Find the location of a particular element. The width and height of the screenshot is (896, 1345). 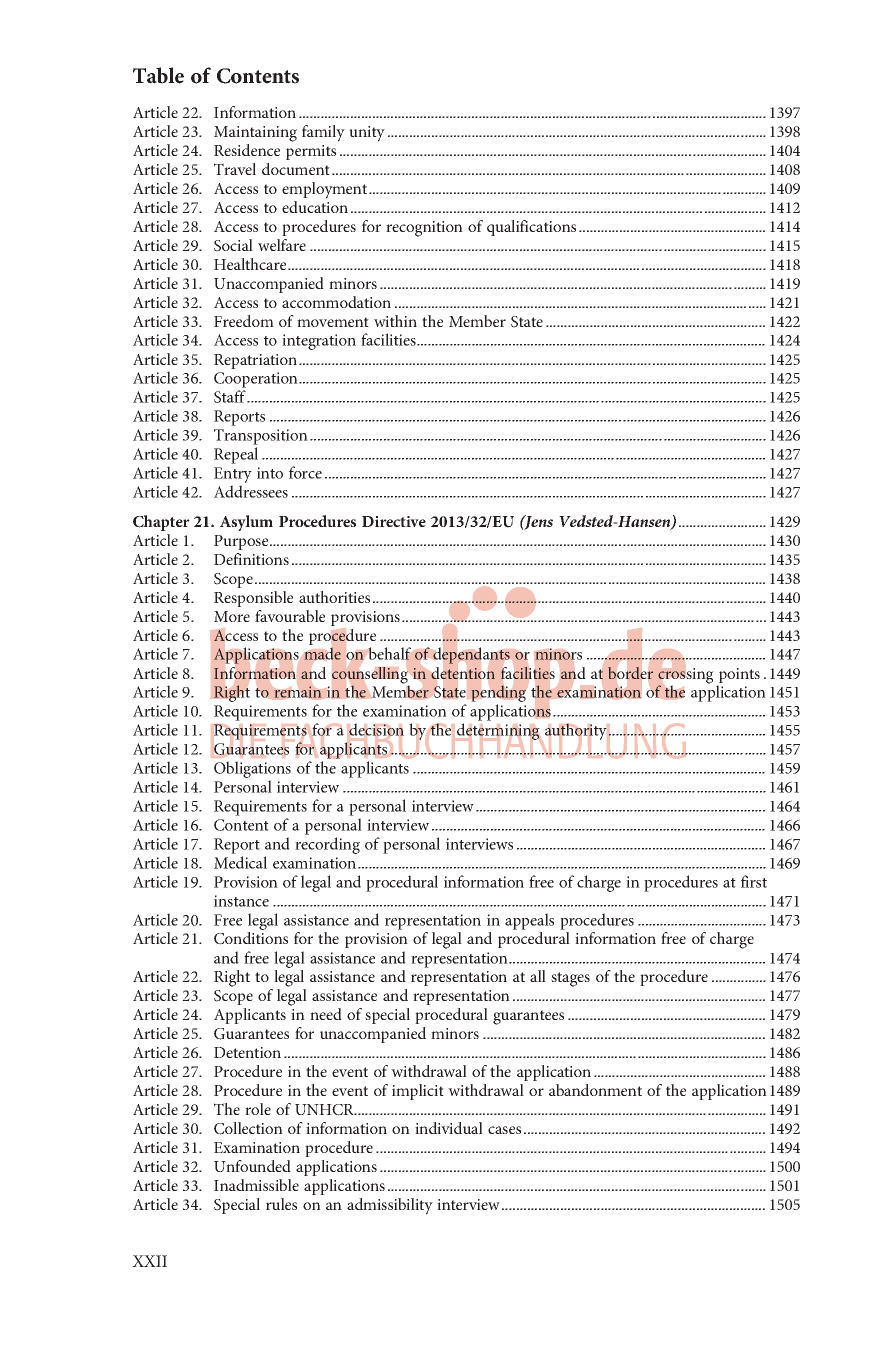

Maintaining is located at coordinates (255, 134).
